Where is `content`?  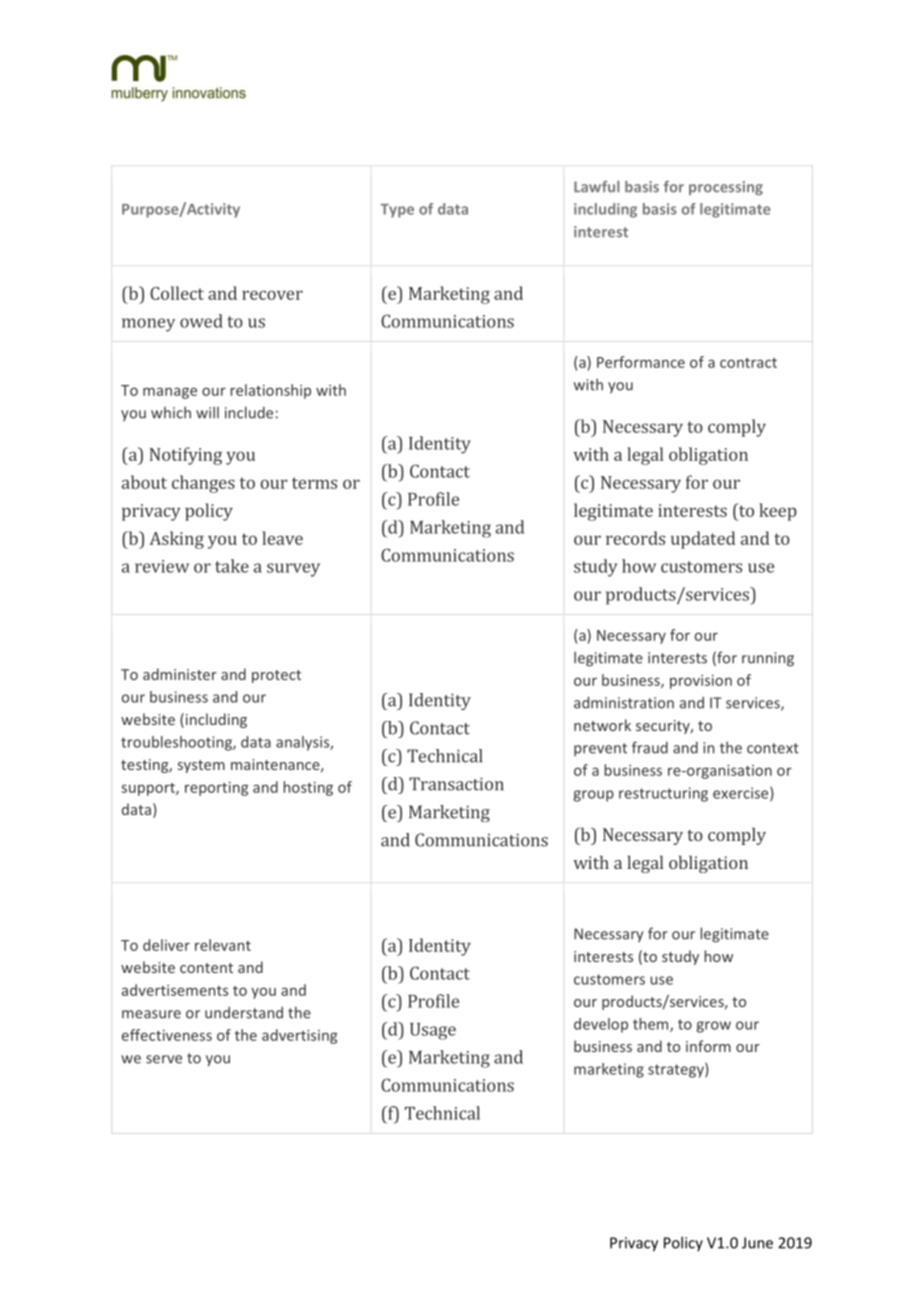
content is located at coordinates (206, 968).
